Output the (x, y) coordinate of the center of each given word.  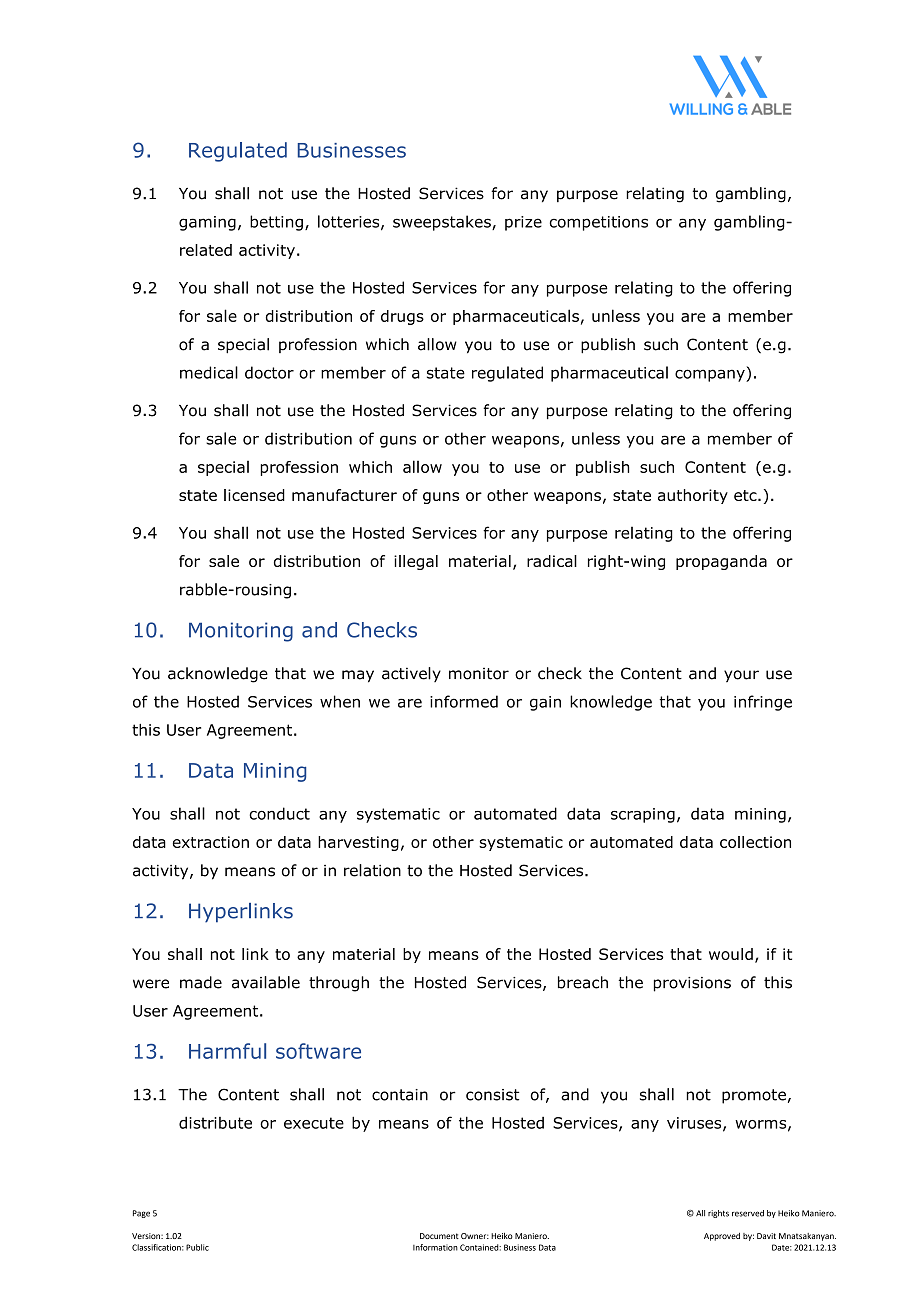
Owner (475, 1236)
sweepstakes (443, 223)
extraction (211, 842)
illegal (416, 562)
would (731, 954)
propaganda (721, 562)
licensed (254, 495)
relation (372, 870)
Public (197, 1247)
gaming (207, 223)
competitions (598, 223)
